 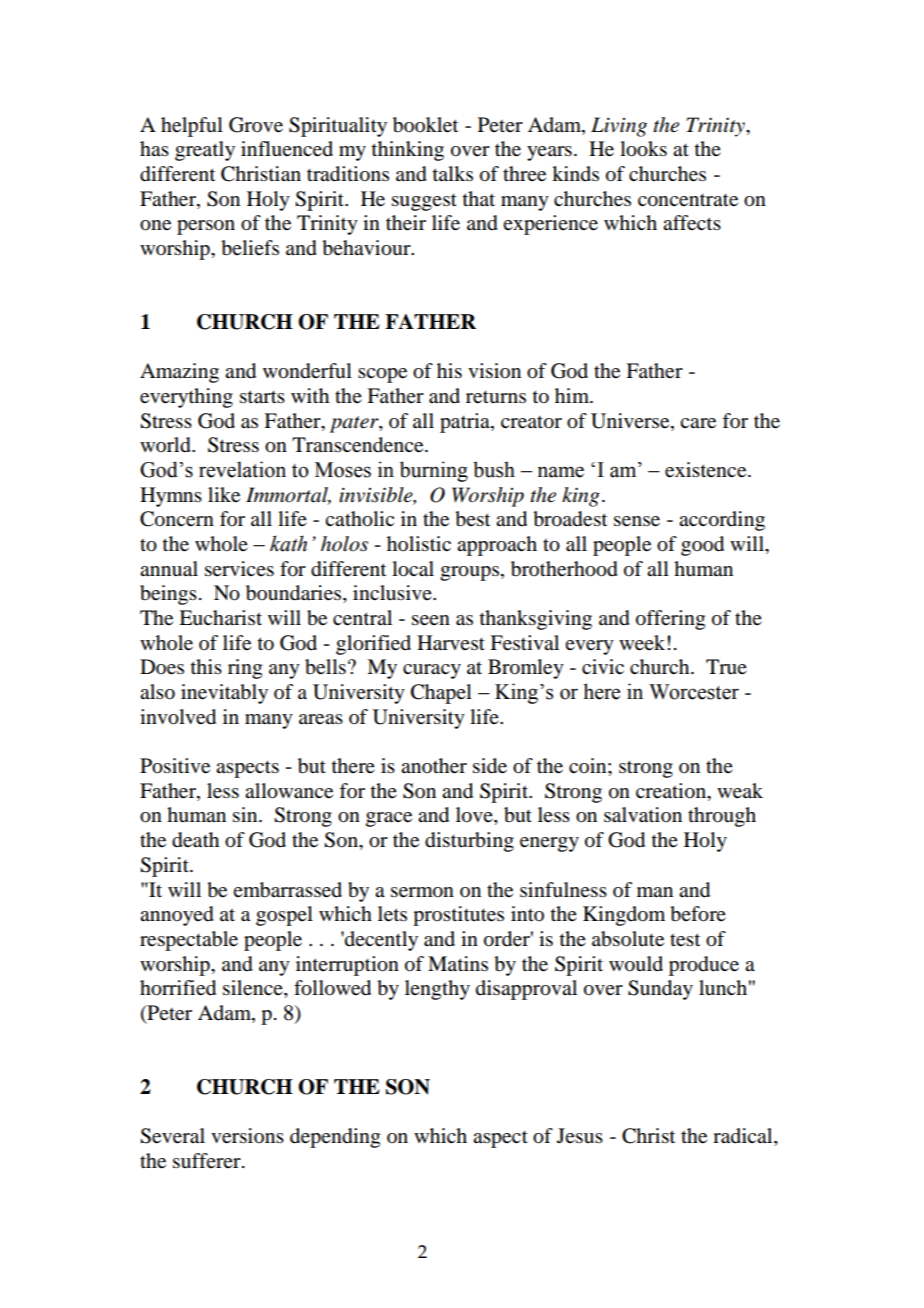 What do you see at coordinates (643, 643) in the document?
I see `week` at bounding box center [643, 643].
